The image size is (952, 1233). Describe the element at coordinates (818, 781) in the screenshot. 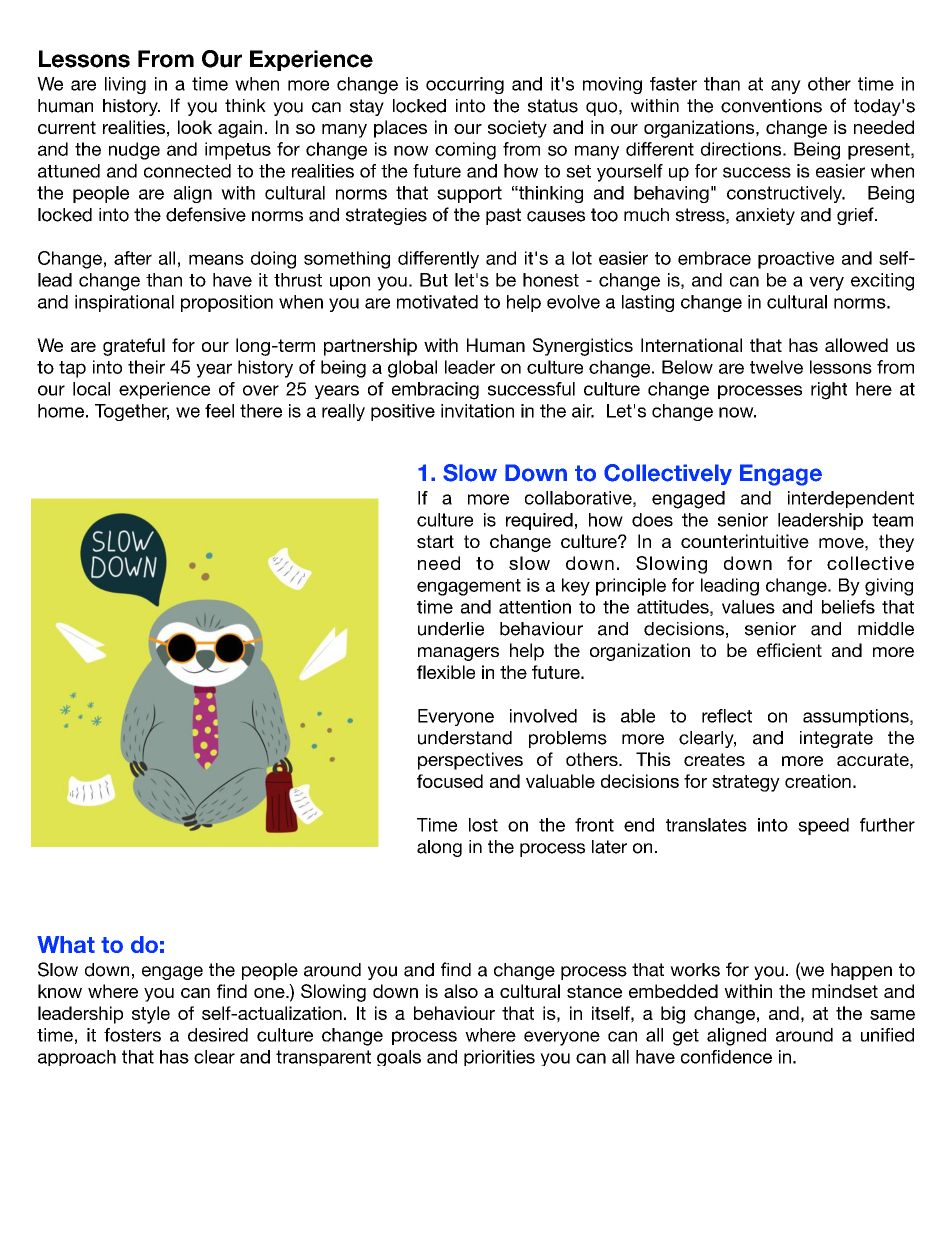

I see `creation` at that location.
